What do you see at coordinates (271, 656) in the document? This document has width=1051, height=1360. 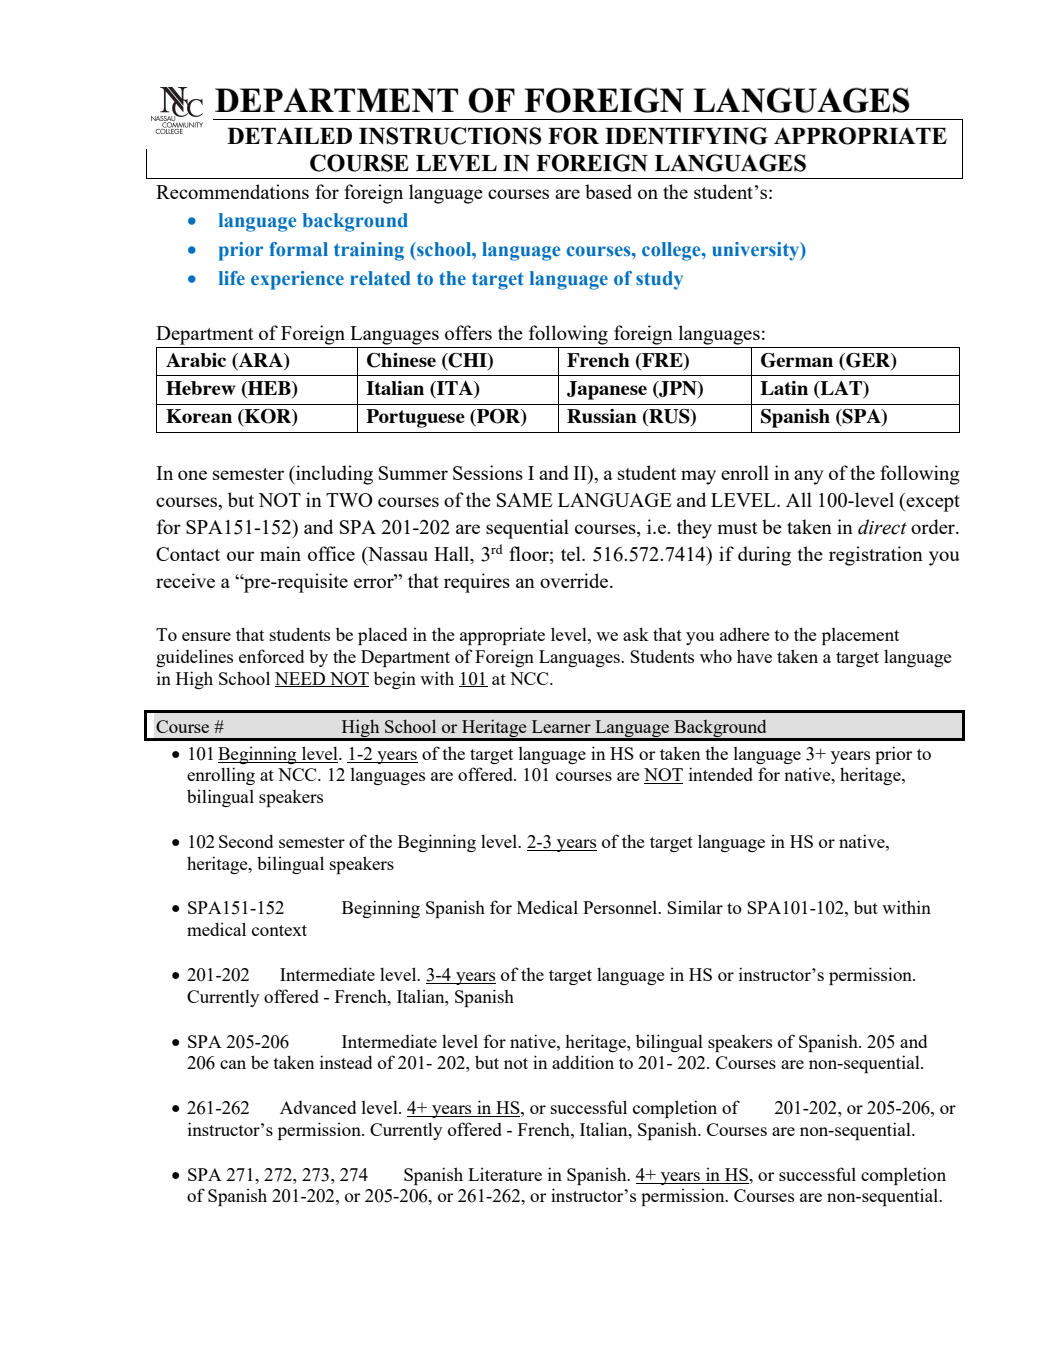 I see `enforced` at bounding box center [271, 656].
